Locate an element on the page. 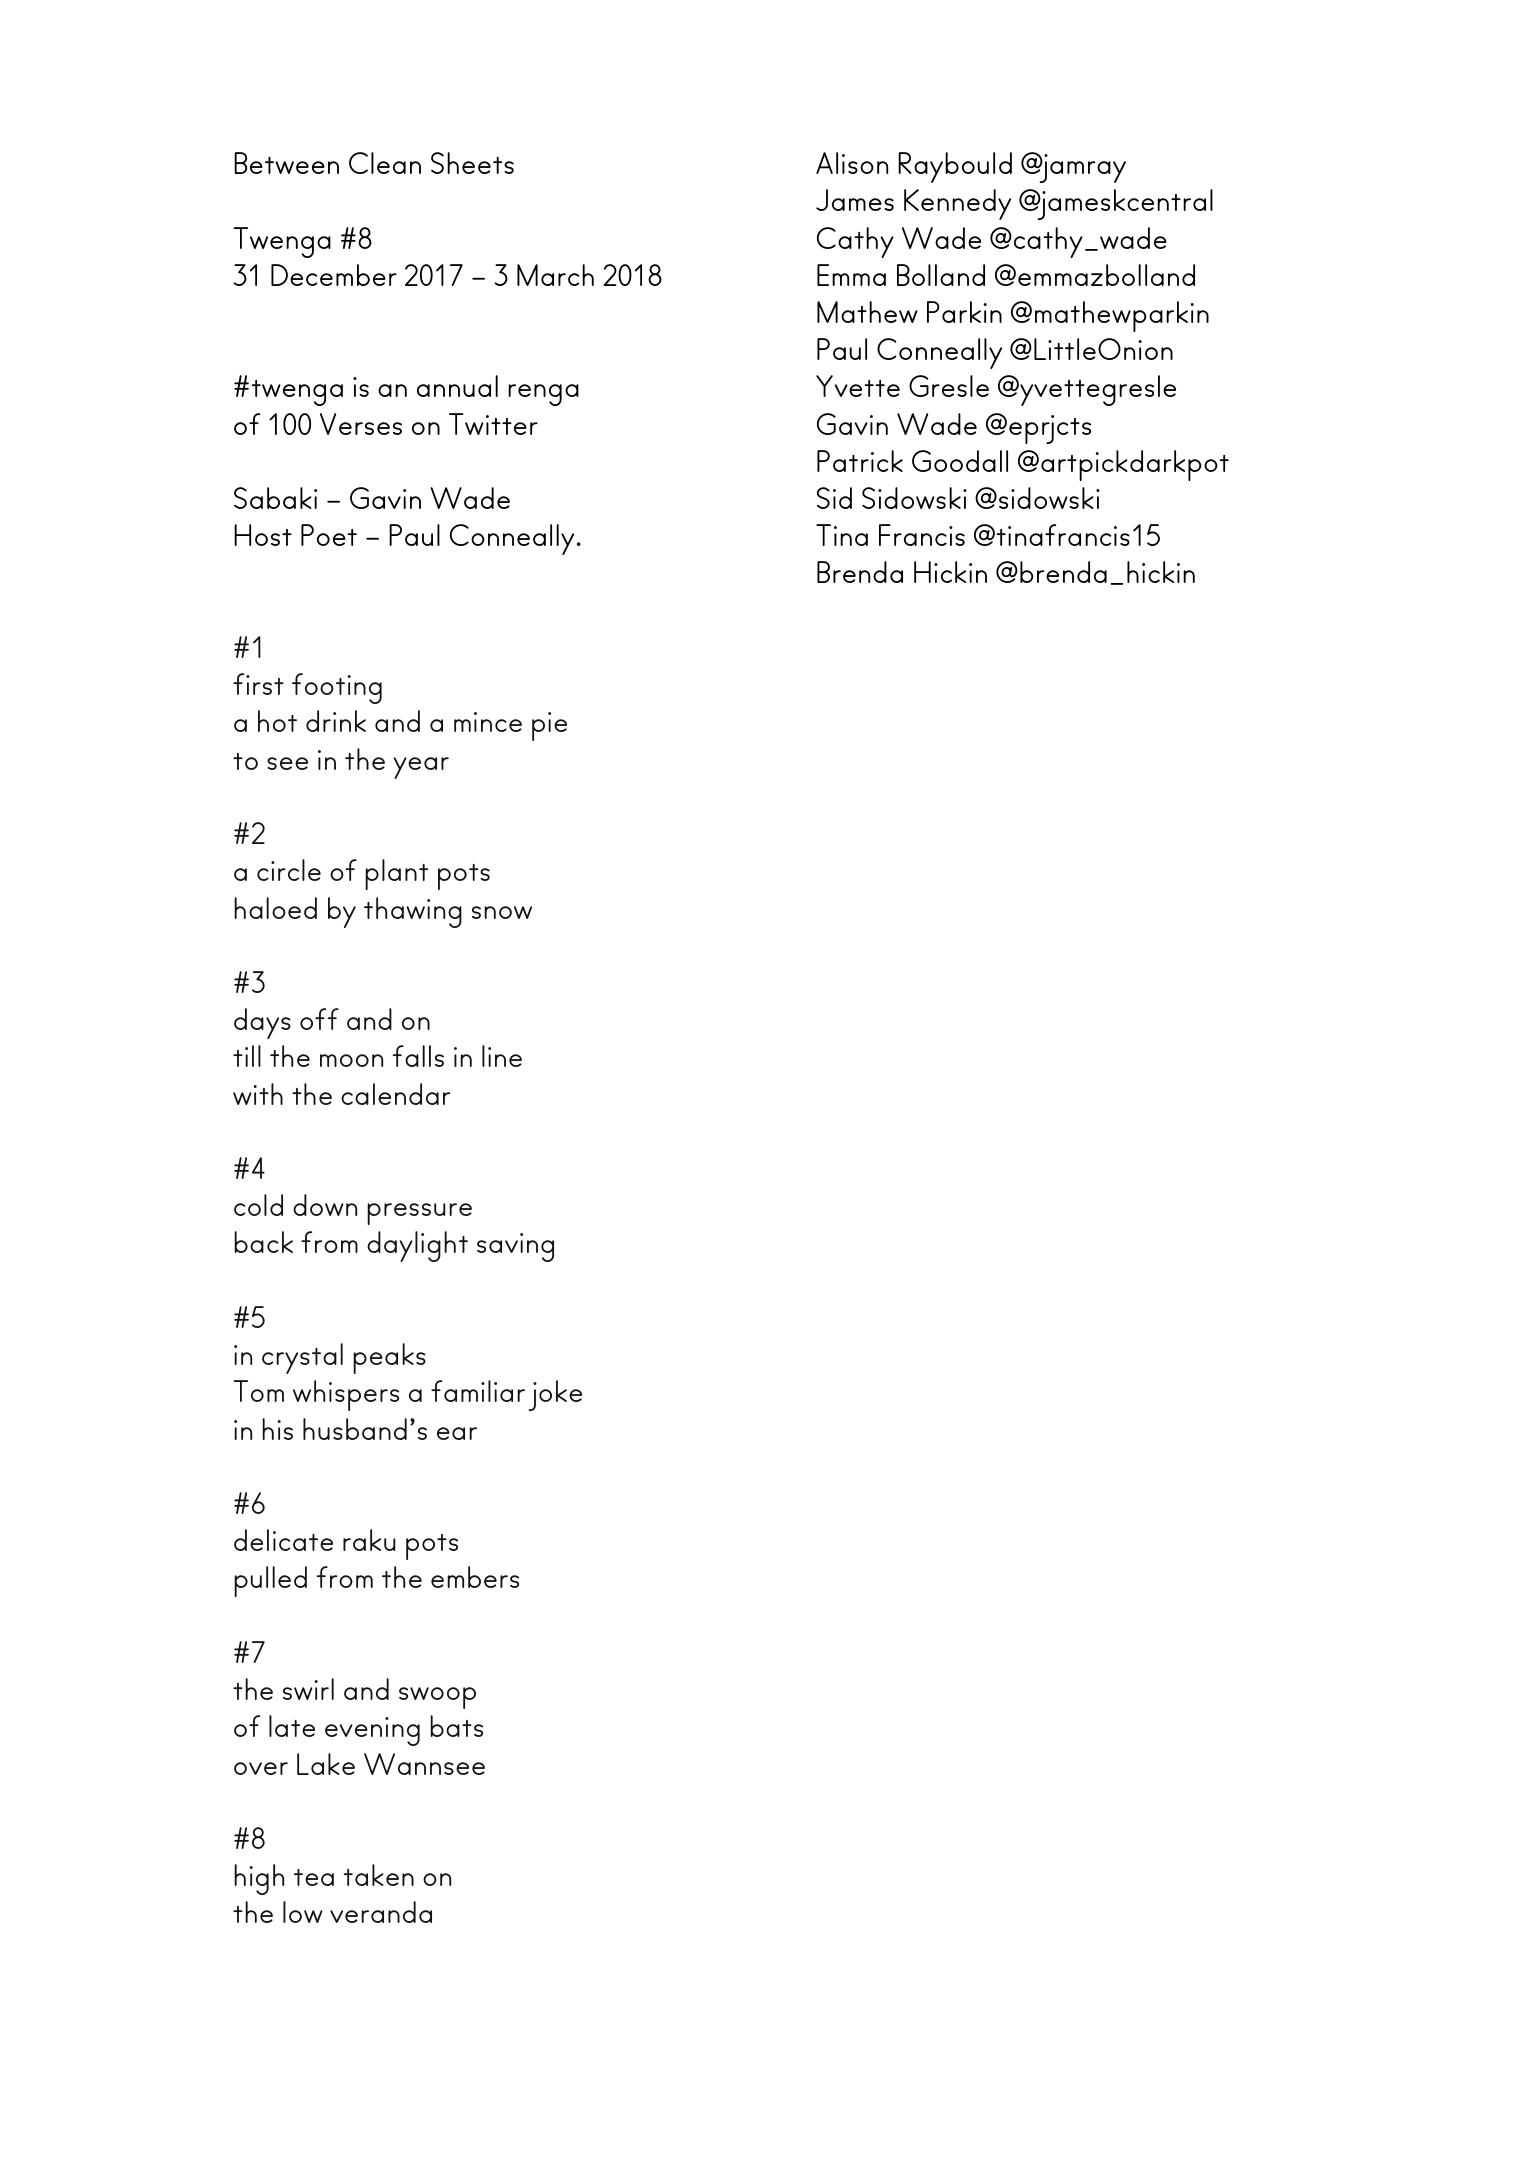 The width and height of the document is (1538, 2176). line is located at coordinates (502, 1056).
